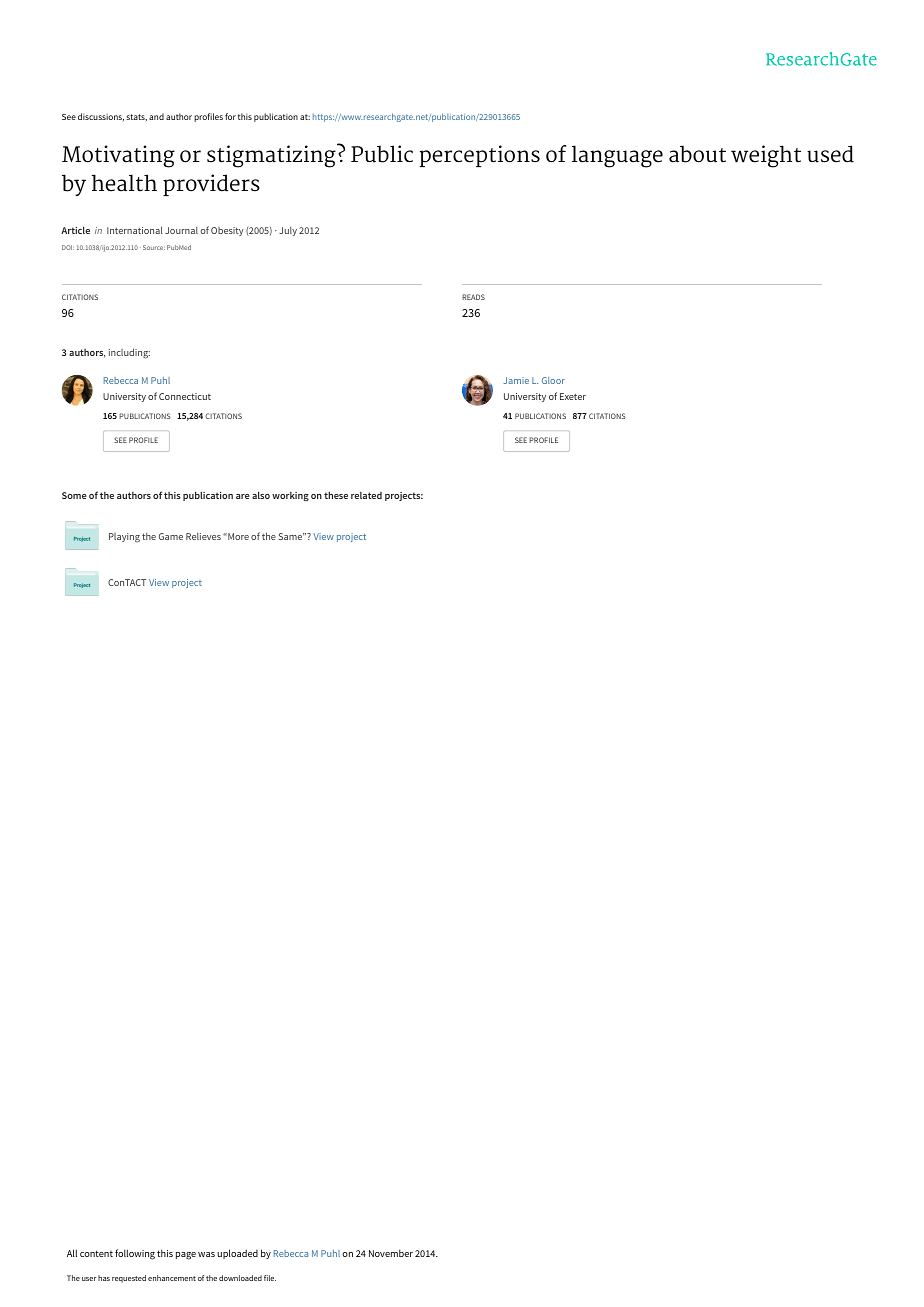 The height and width of the screenshot is (1307, 924). I want to click on page, so click(186, 1256).
